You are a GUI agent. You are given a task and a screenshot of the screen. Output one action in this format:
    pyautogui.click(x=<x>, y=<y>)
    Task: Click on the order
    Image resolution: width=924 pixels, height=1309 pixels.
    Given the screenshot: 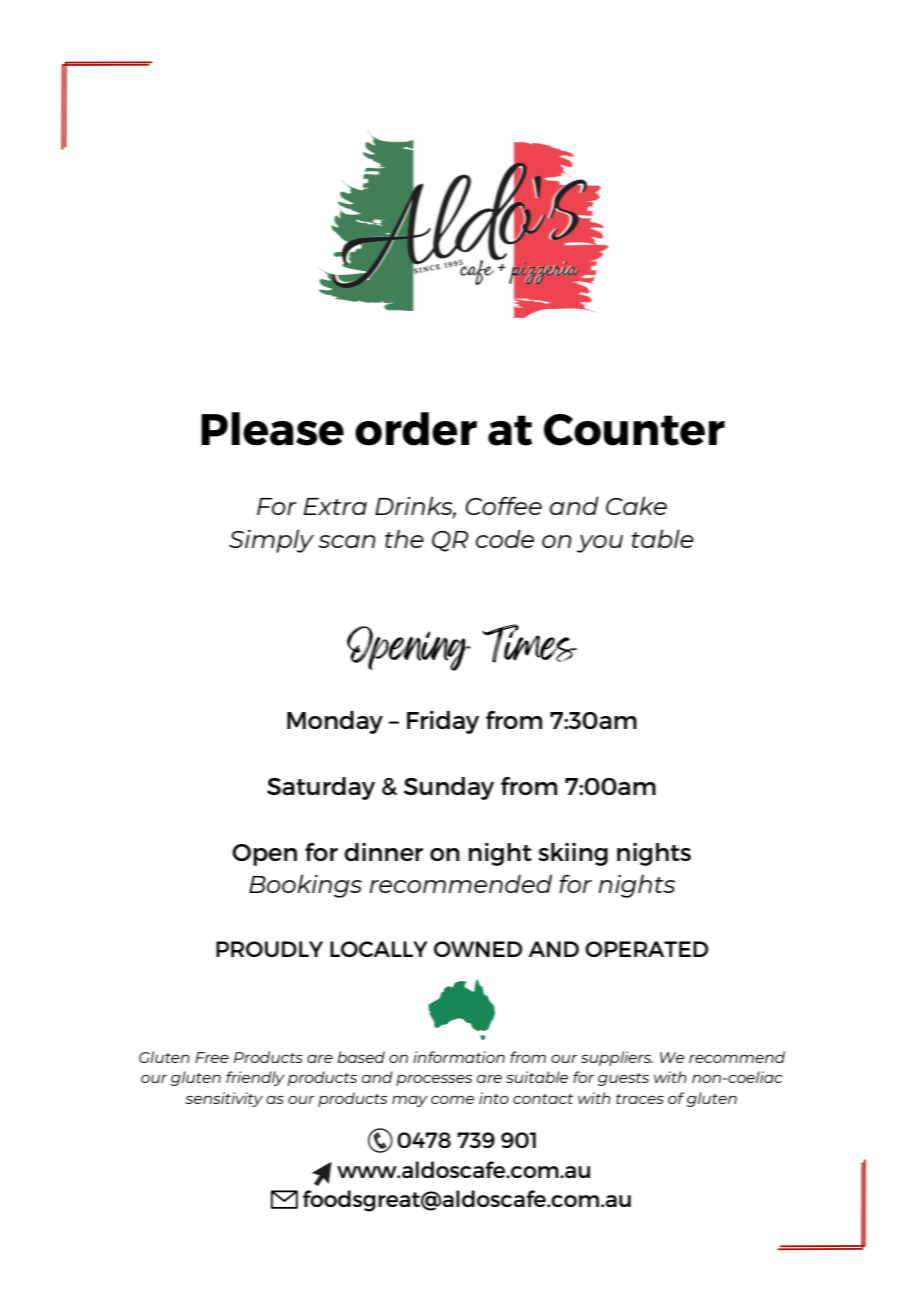 What is the action you would take?
    pyautogui.click(x=416, y=429)
